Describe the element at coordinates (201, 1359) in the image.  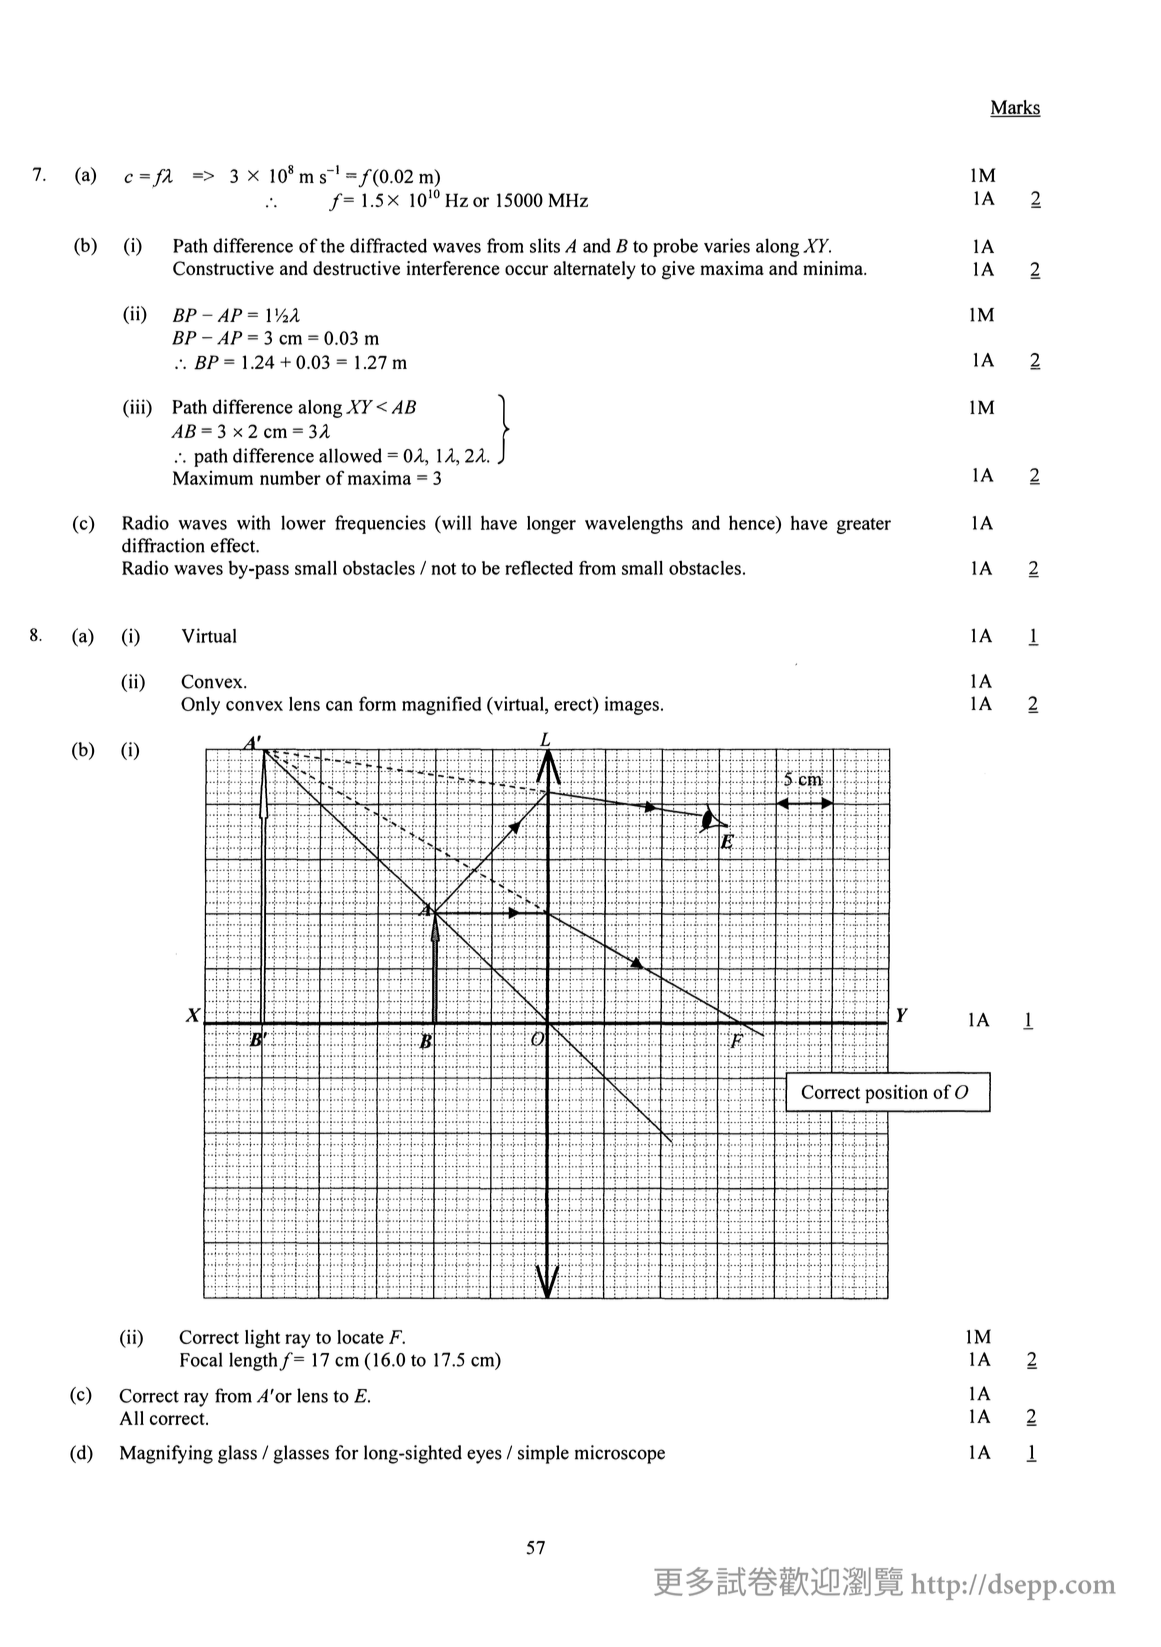
I see `Focal` at that location.
